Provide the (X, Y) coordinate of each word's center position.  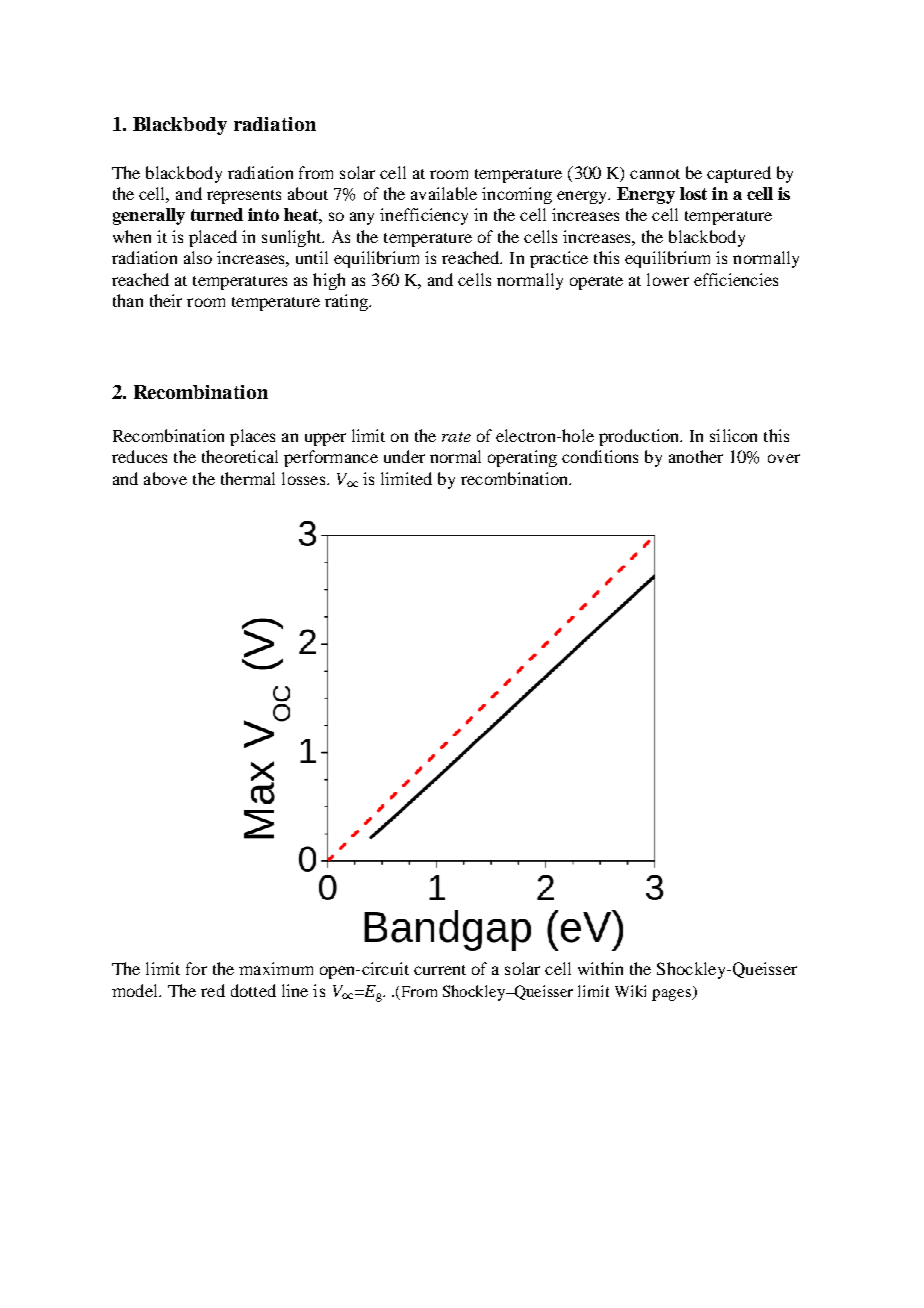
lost (693, 193)
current (440, 970)
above (165, 478)
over (784, 458)
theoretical (240, 456)
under (404, 456)
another (696, 456)
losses (305, 478)
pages (673, 995)
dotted (253, 990)
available (444, 193)
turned (217, 214)
